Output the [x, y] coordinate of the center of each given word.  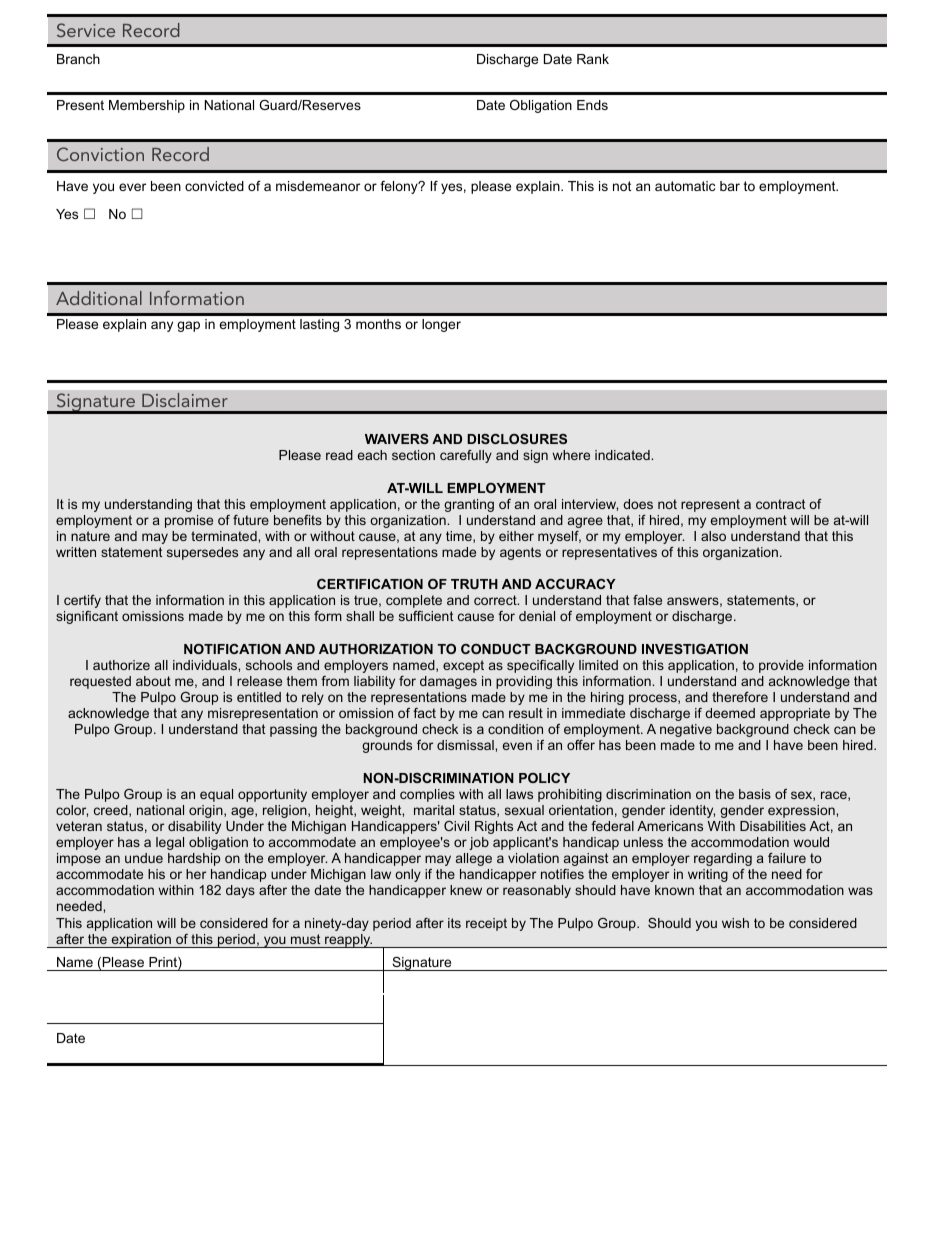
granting [469, 505]
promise [189, 521]
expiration [141, 941]
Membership [147, 106]
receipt [486, 924]
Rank [593, 59]
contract [780, 504]
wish [735, 923]
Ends [592, 105]
